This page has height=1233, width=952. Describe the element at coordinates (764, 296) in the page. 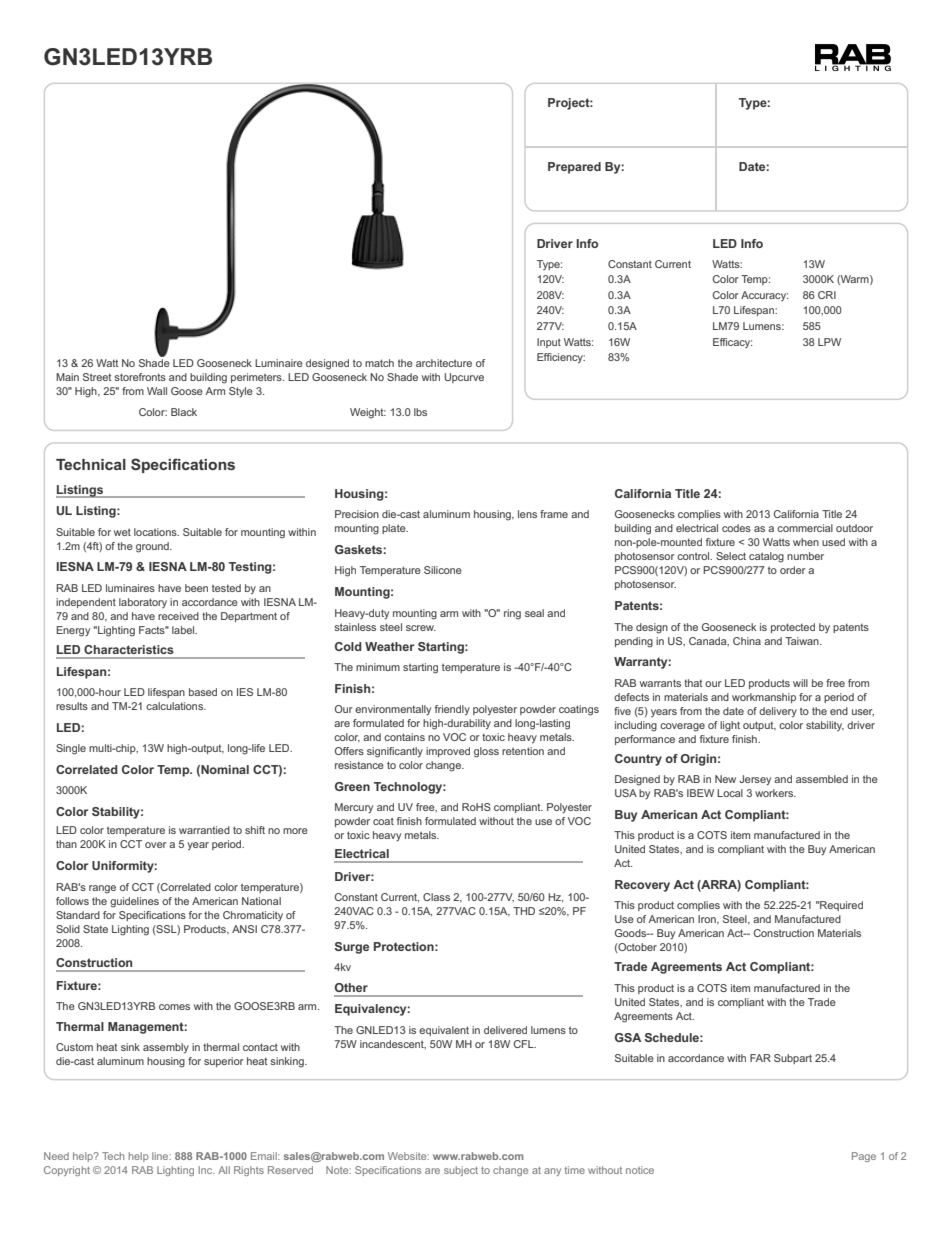

I see `Accuracy` at that location.
